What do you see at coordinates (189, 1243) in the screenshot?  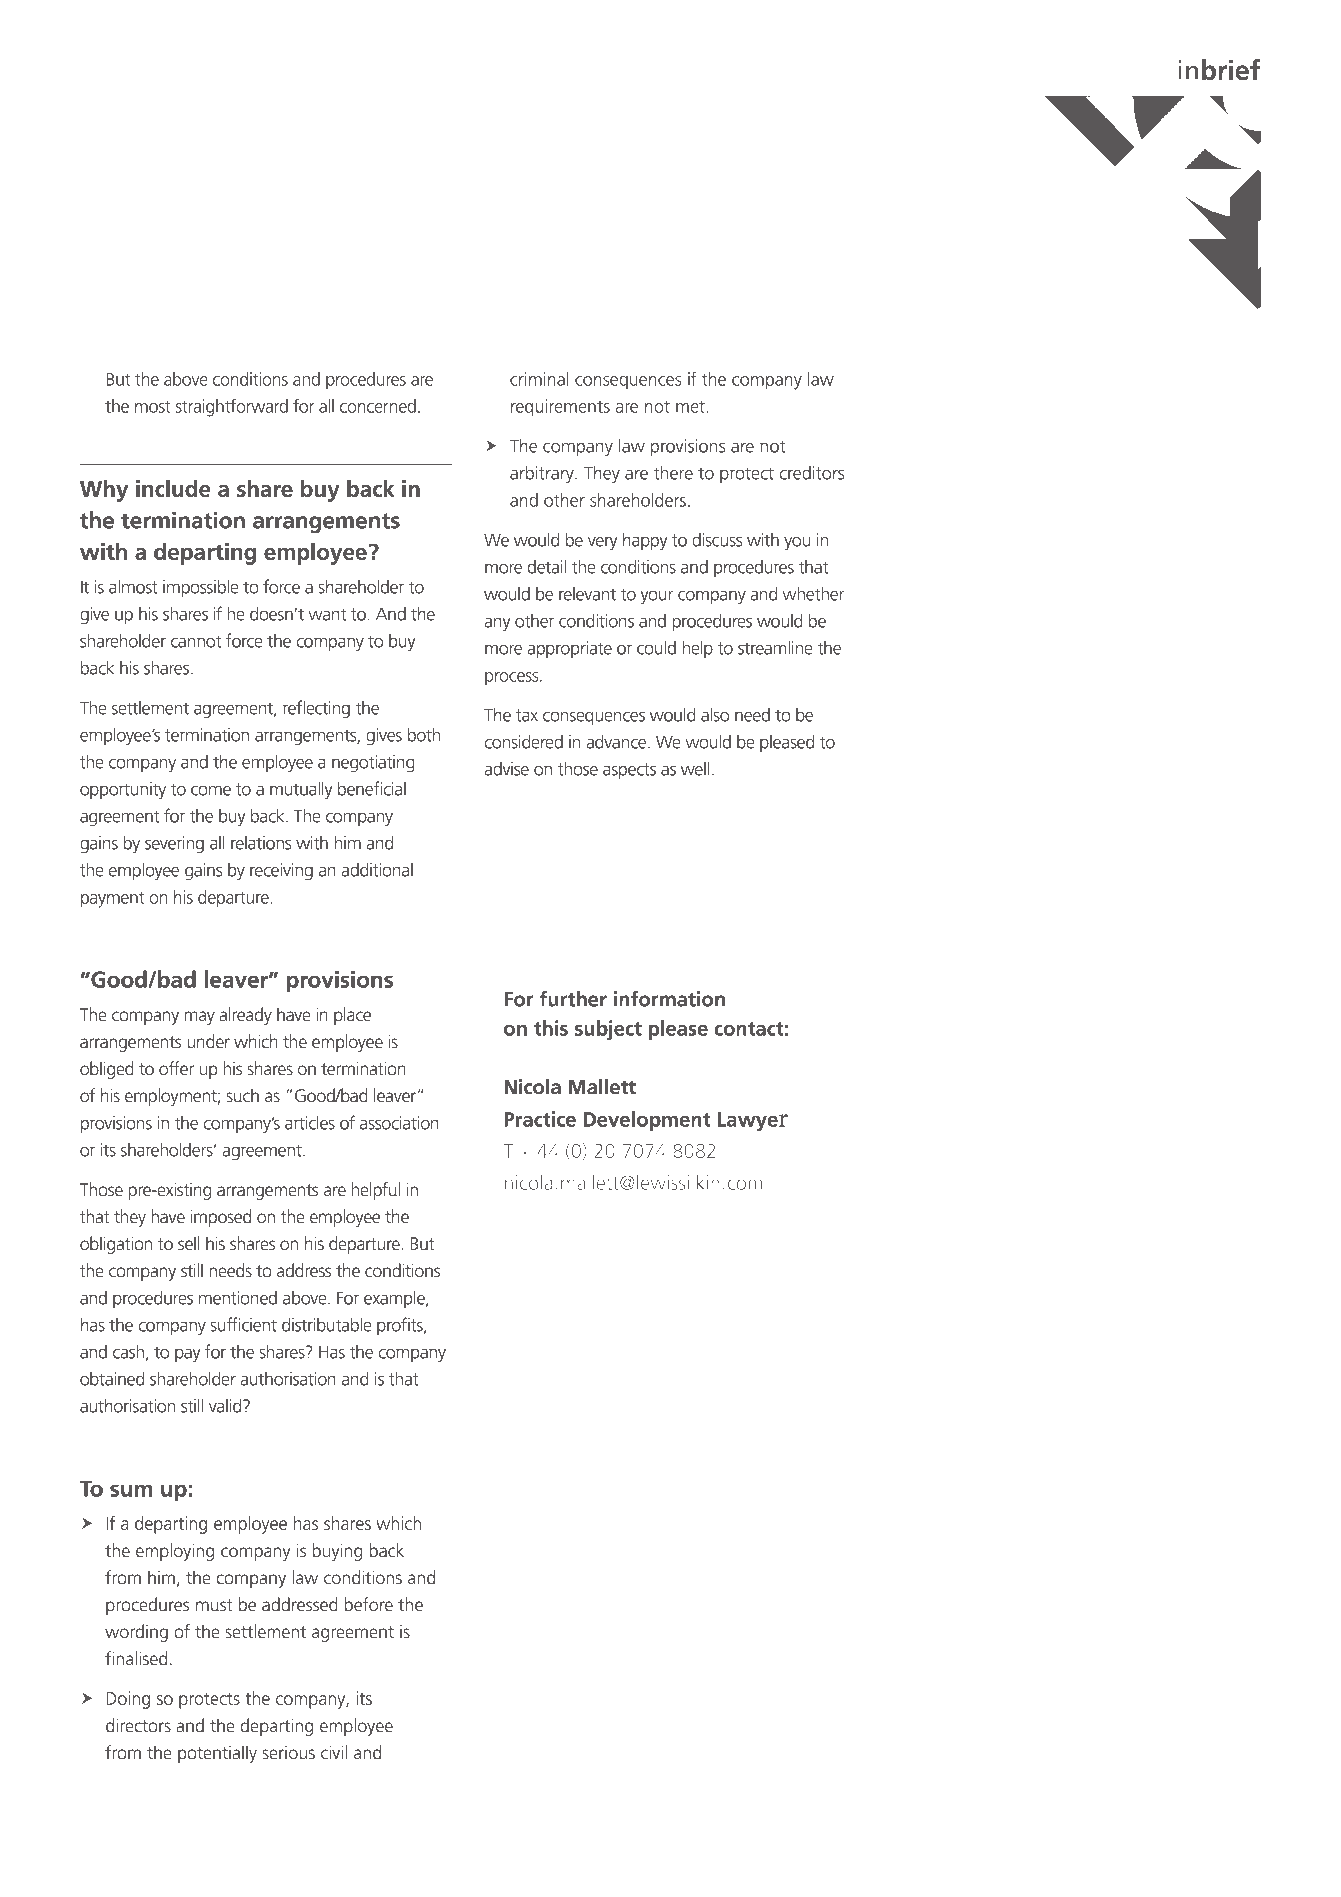 I see `sell` at bounding box center [189, 1243].
